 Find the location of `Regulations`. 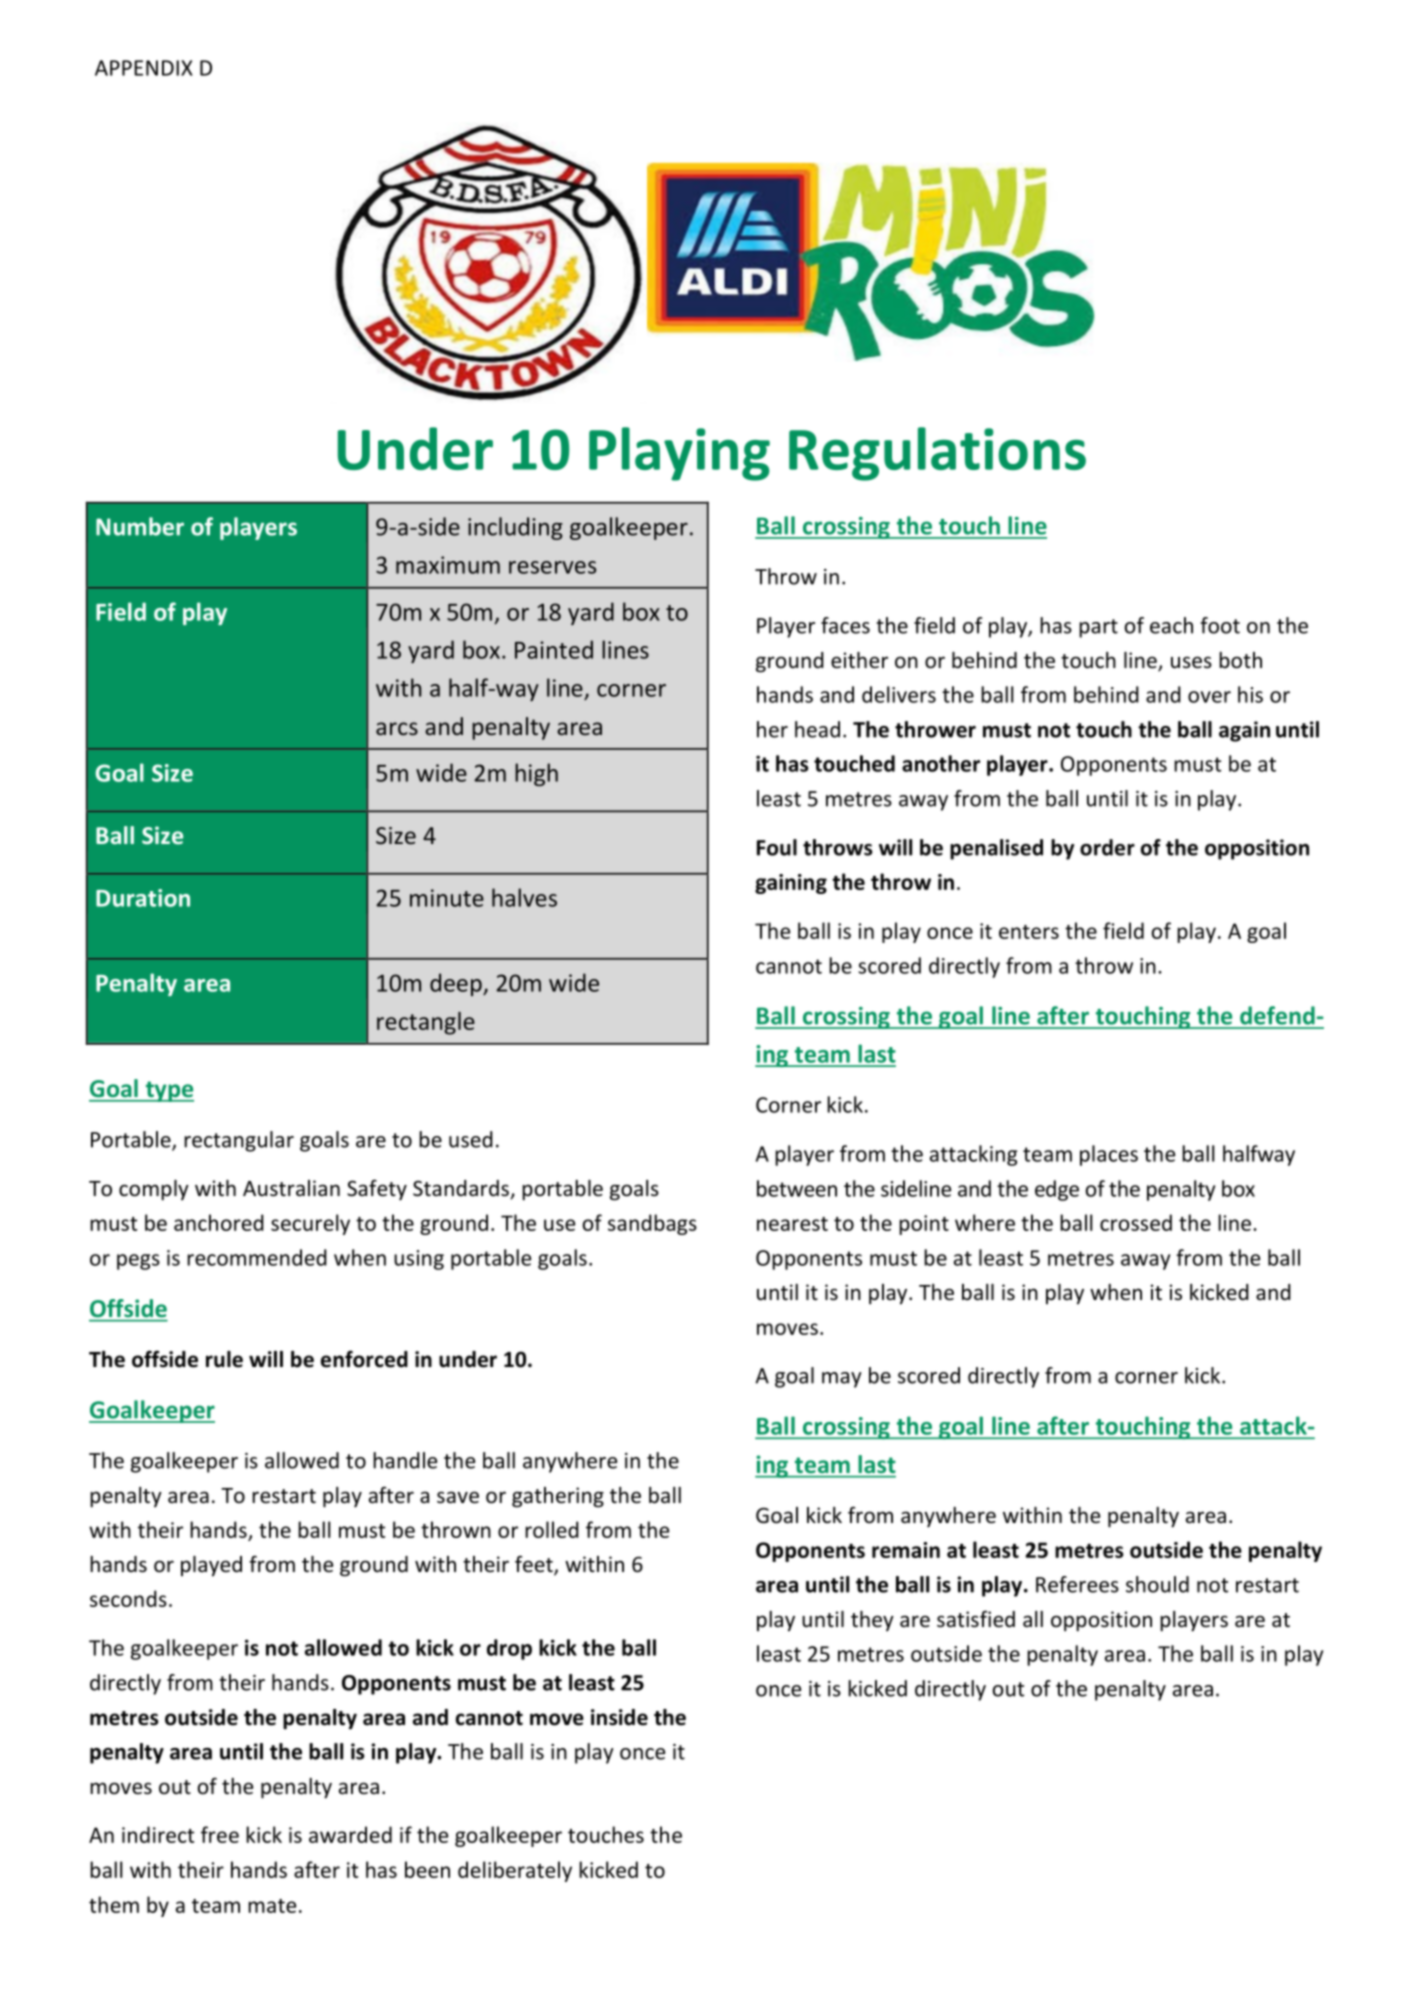

Regulations is located at coordinates (937, 454).
